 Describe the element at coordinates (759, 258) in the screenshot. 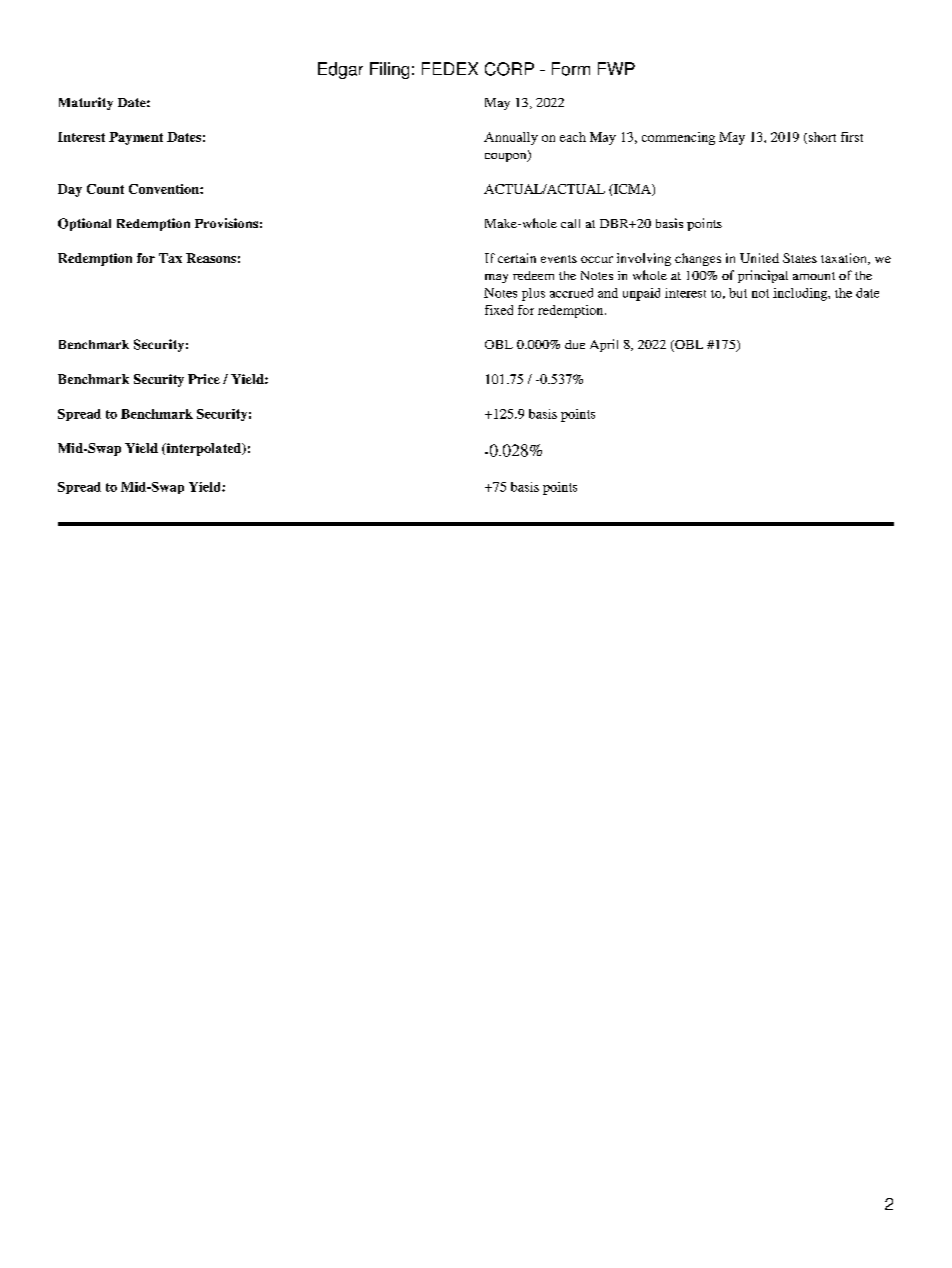

I see `United` at that location.
